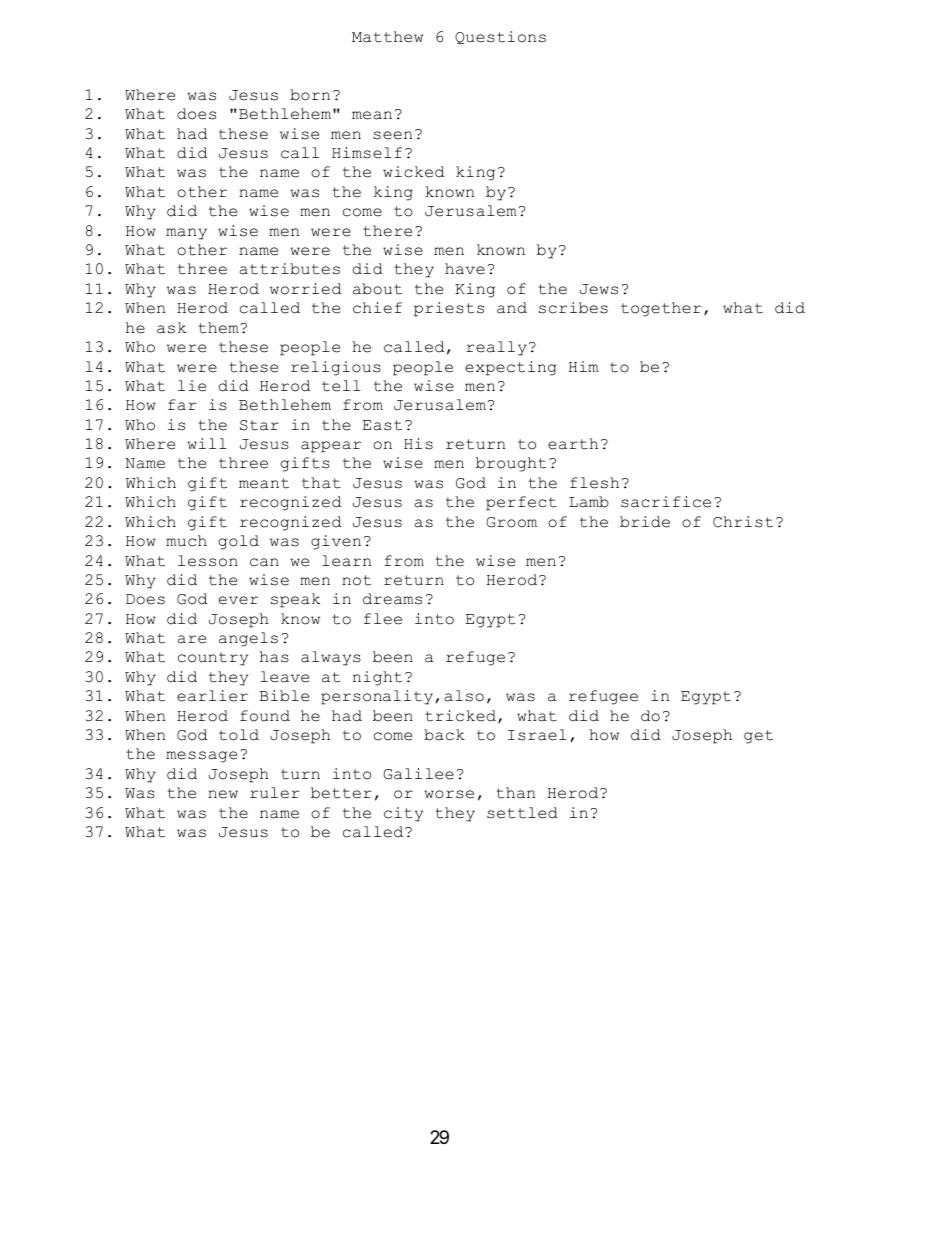 The image size is (952, 1233). I want to click on Matthew, so click(387, 37).
